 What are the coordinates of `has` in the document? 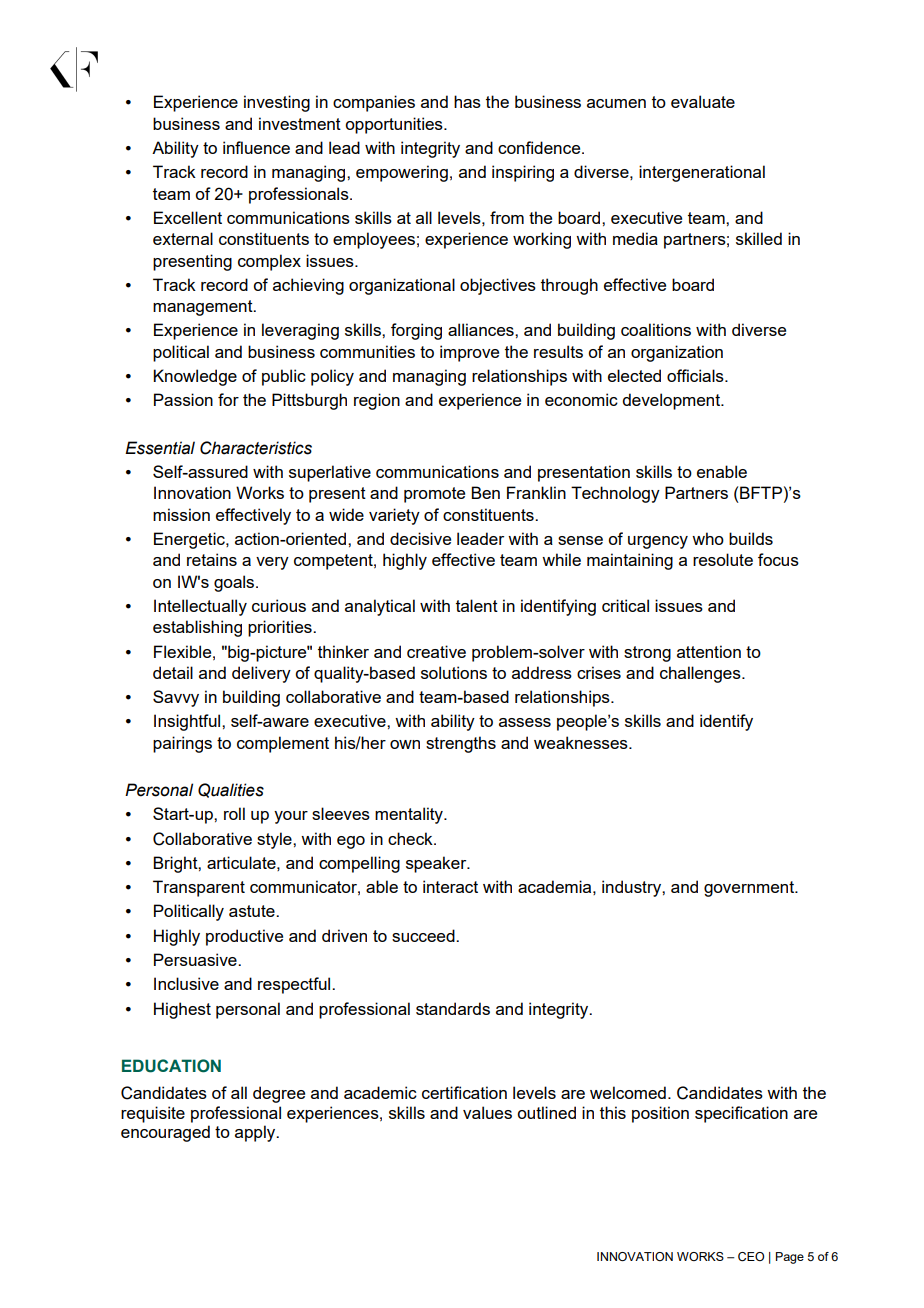 It's located at (467, 101).
